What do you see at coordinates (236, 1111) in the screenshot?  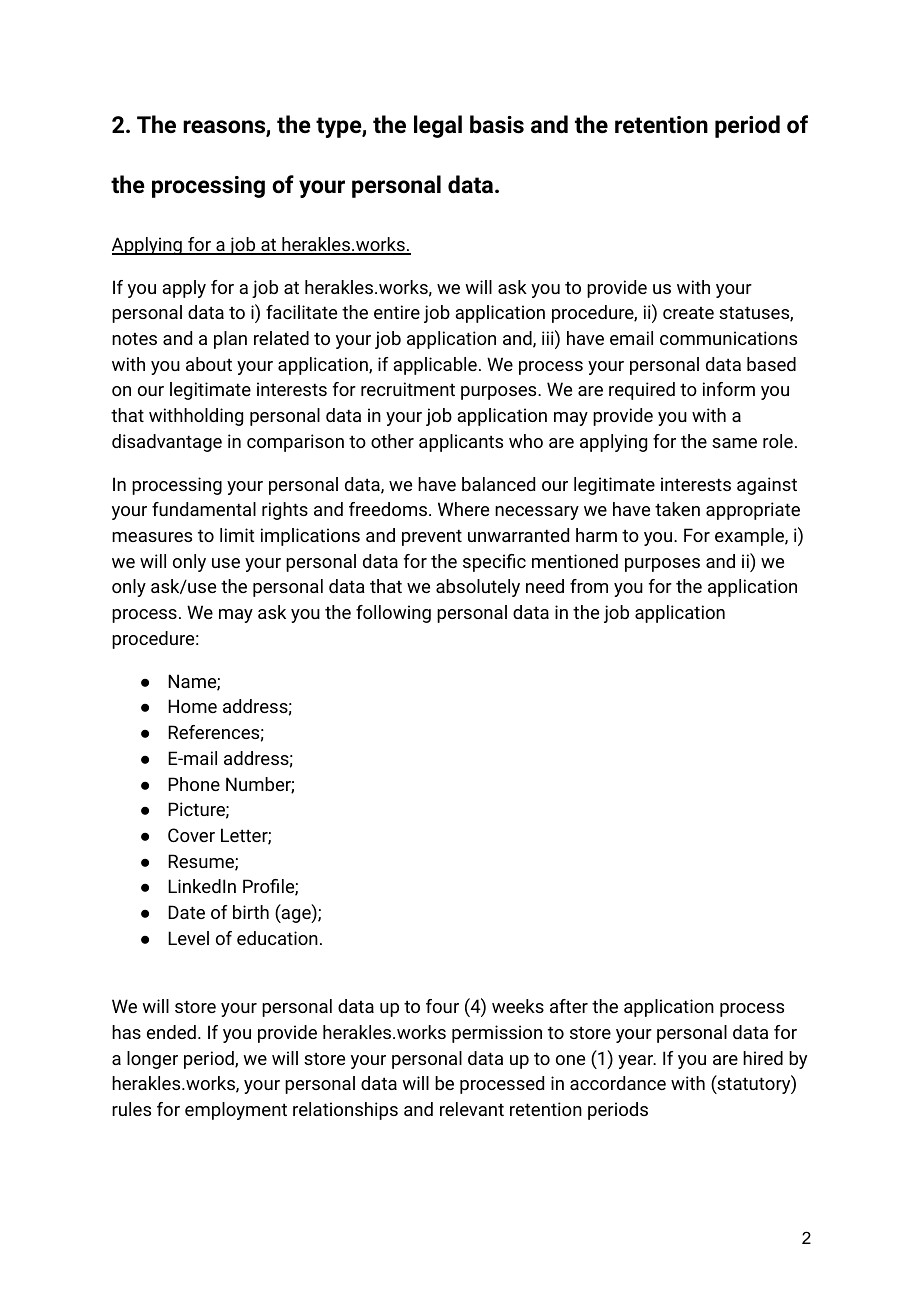 I see `employment` at bounding box center [236, 1111].
